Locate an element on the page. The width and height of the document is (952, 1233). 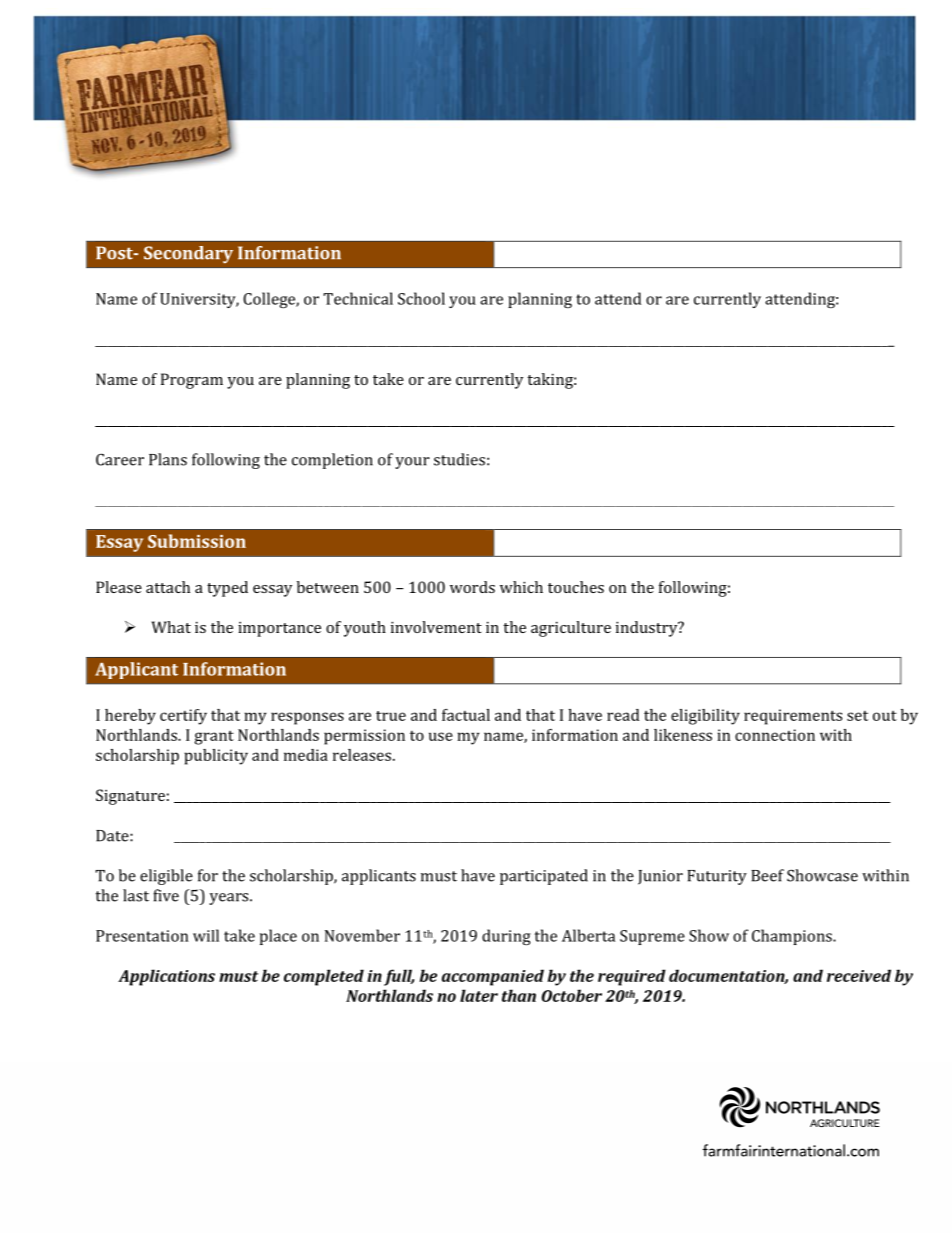
What is located at coordinates (171, 627).
